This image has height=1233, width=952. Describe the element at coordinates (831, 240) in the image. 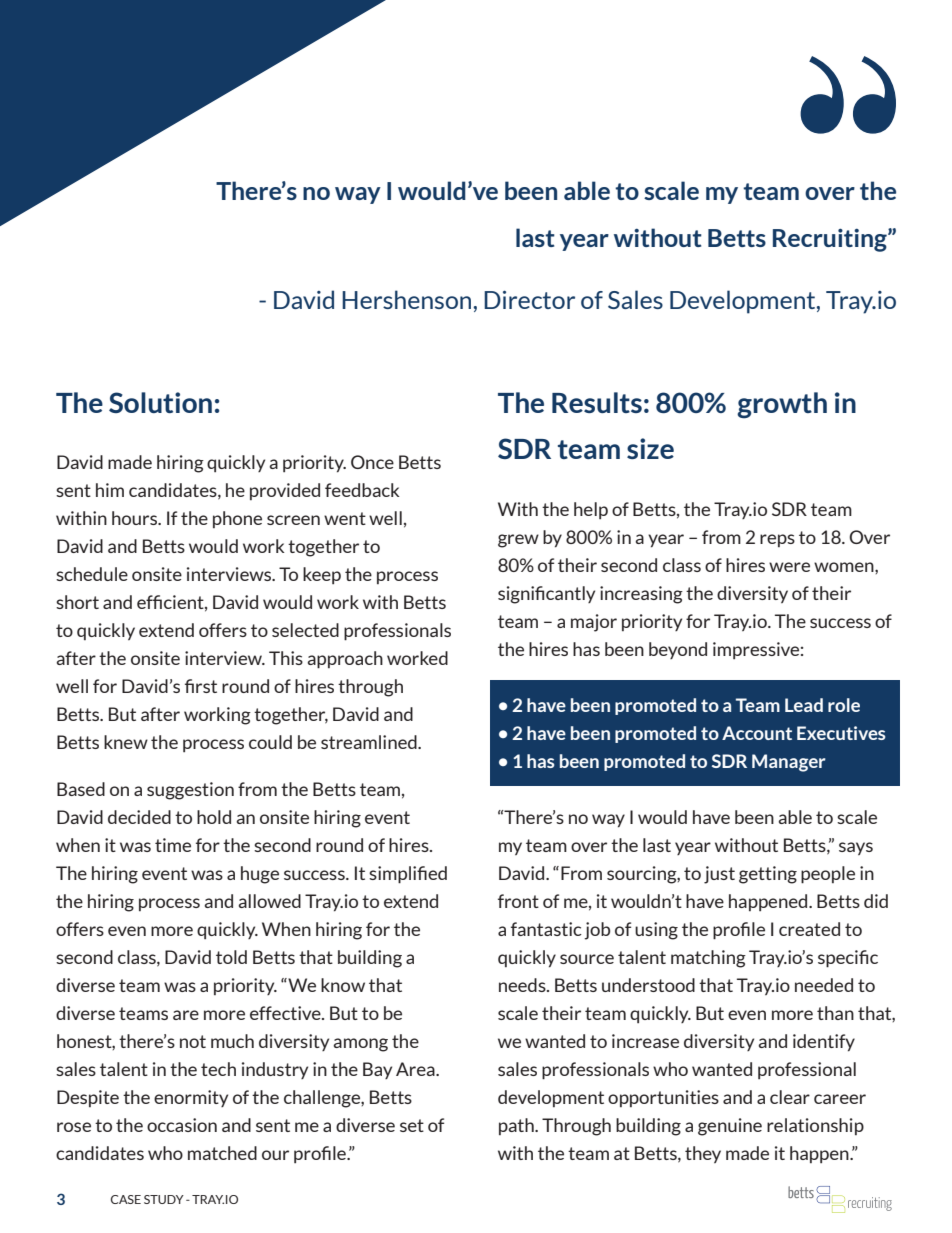

I see `Recruiting` at that location.
